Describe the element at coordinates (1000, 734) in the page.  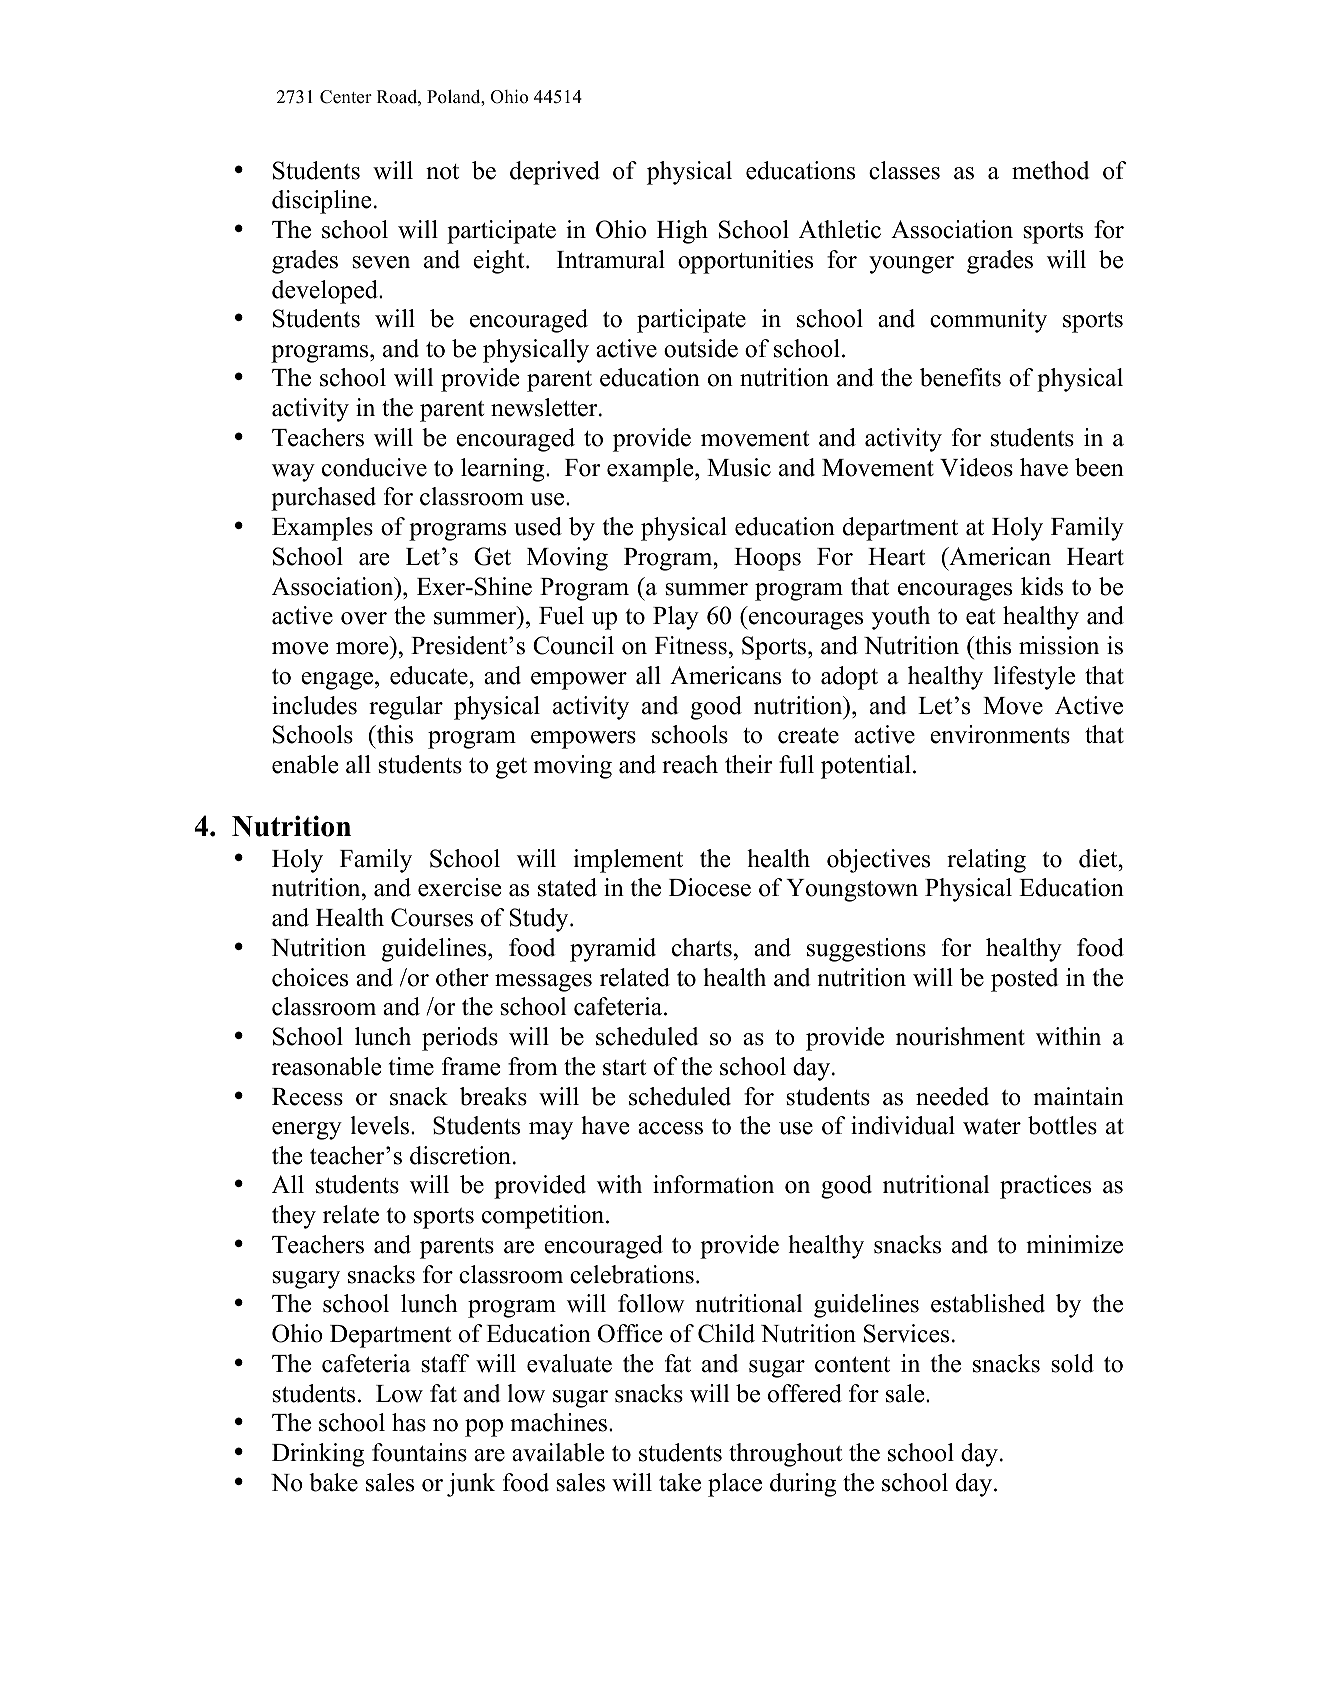
I see `environments` at that location.
